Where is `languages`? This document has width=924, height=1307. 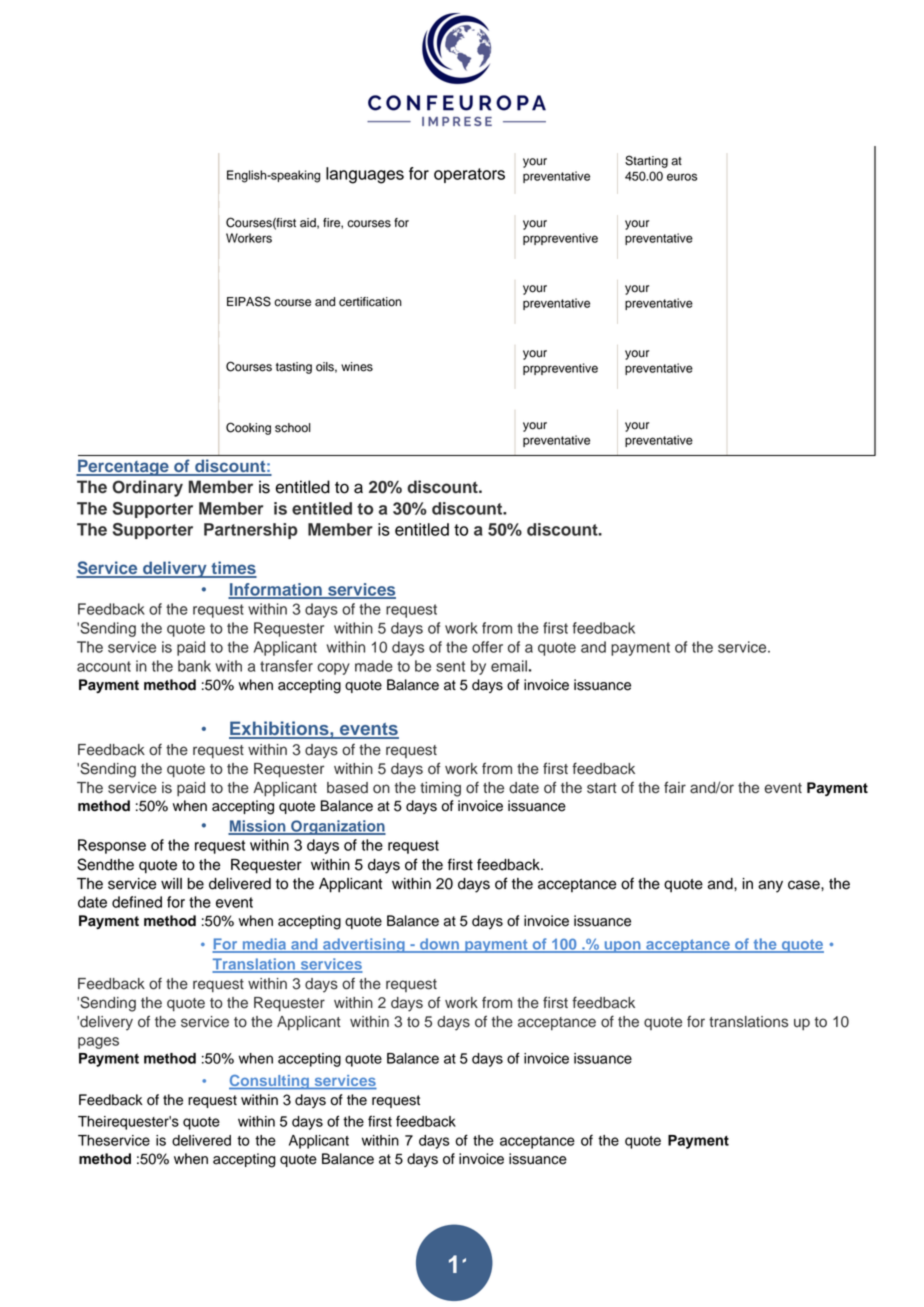
languages is located at coordinates (365, 175).
